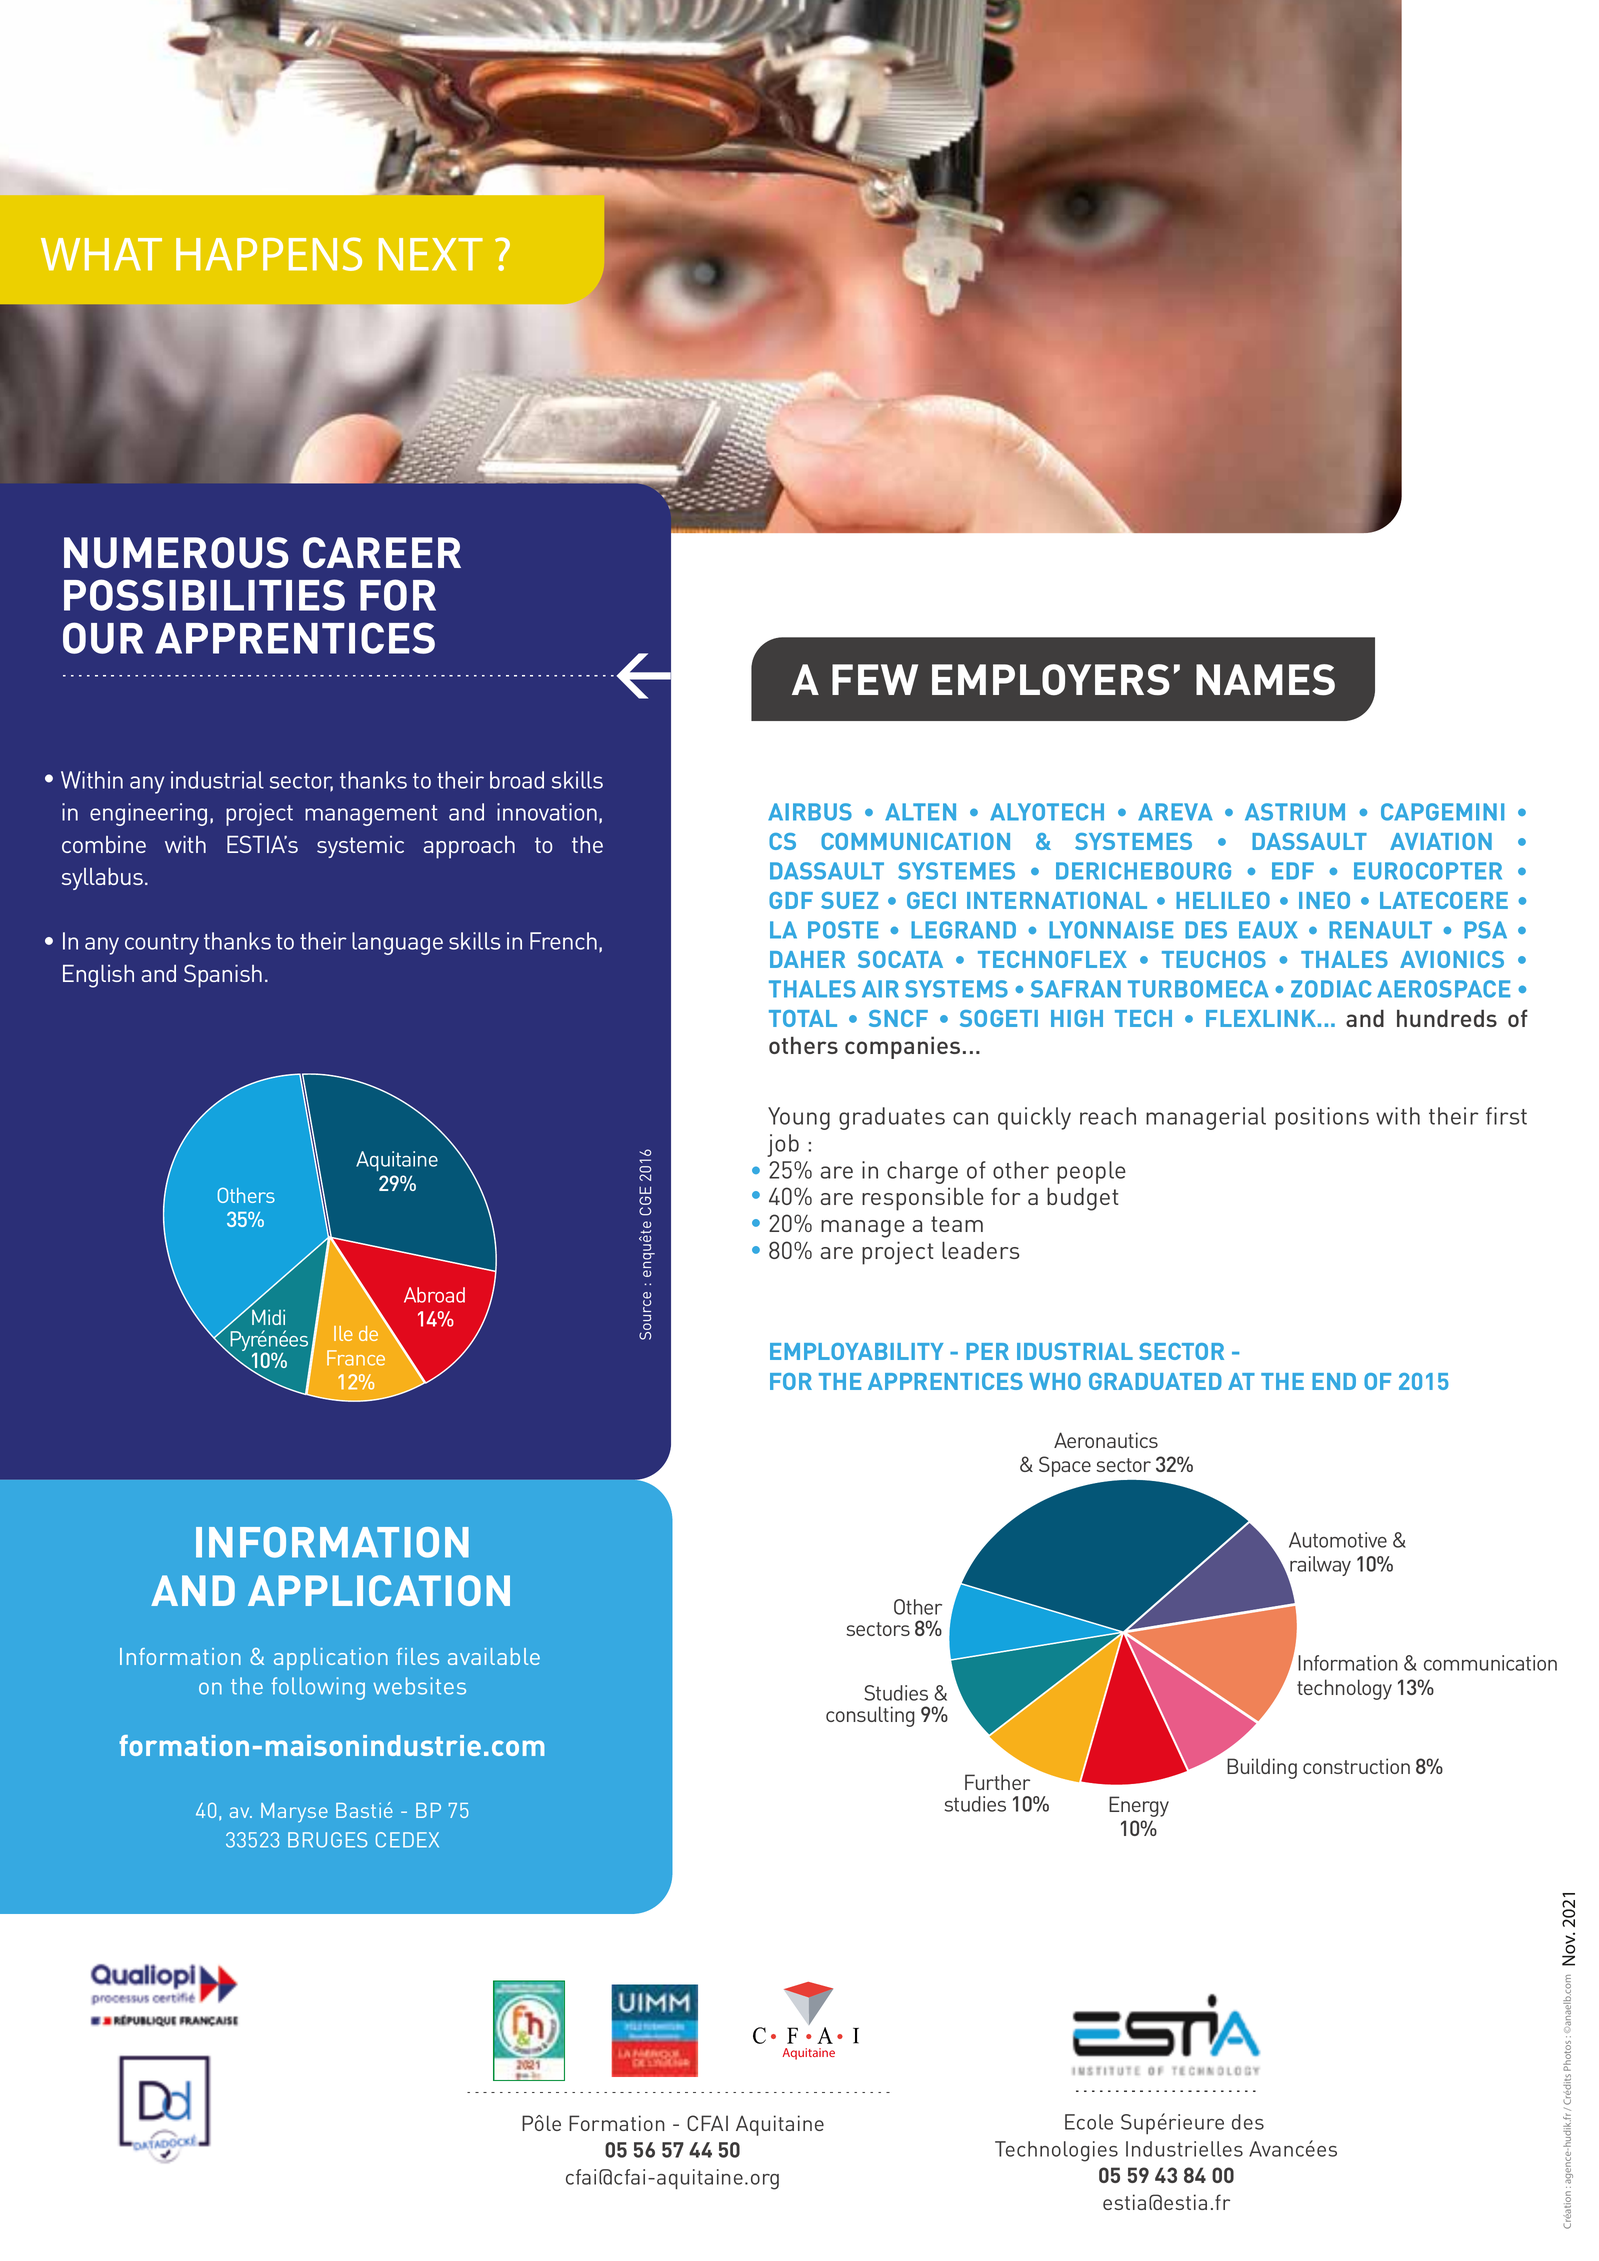 Image resolution: width=1599 pixels, height=2261 pixels. Describe the element at coordinates (360, 847) in the screenshot. I see `systemic` at that location.
